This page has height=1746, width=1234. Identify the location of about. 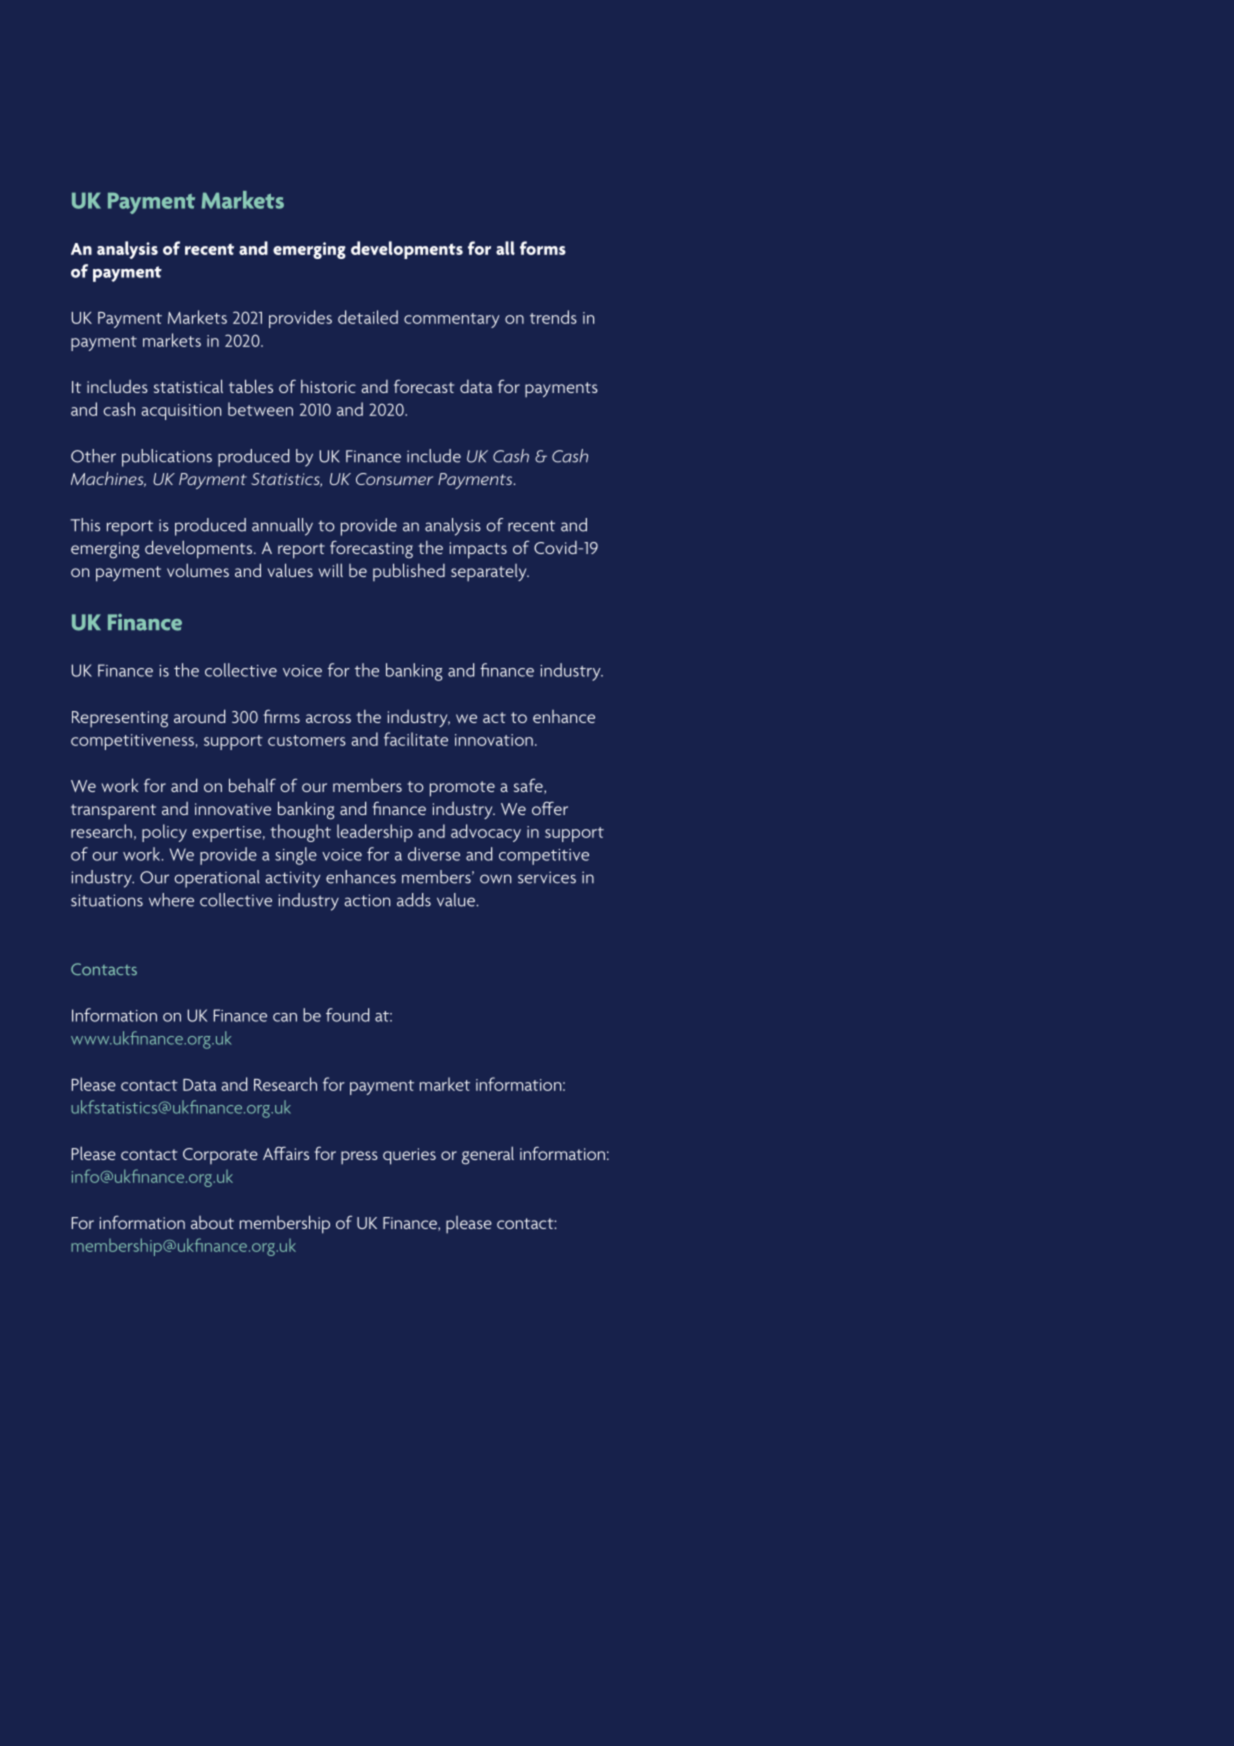
(212, 1222).
